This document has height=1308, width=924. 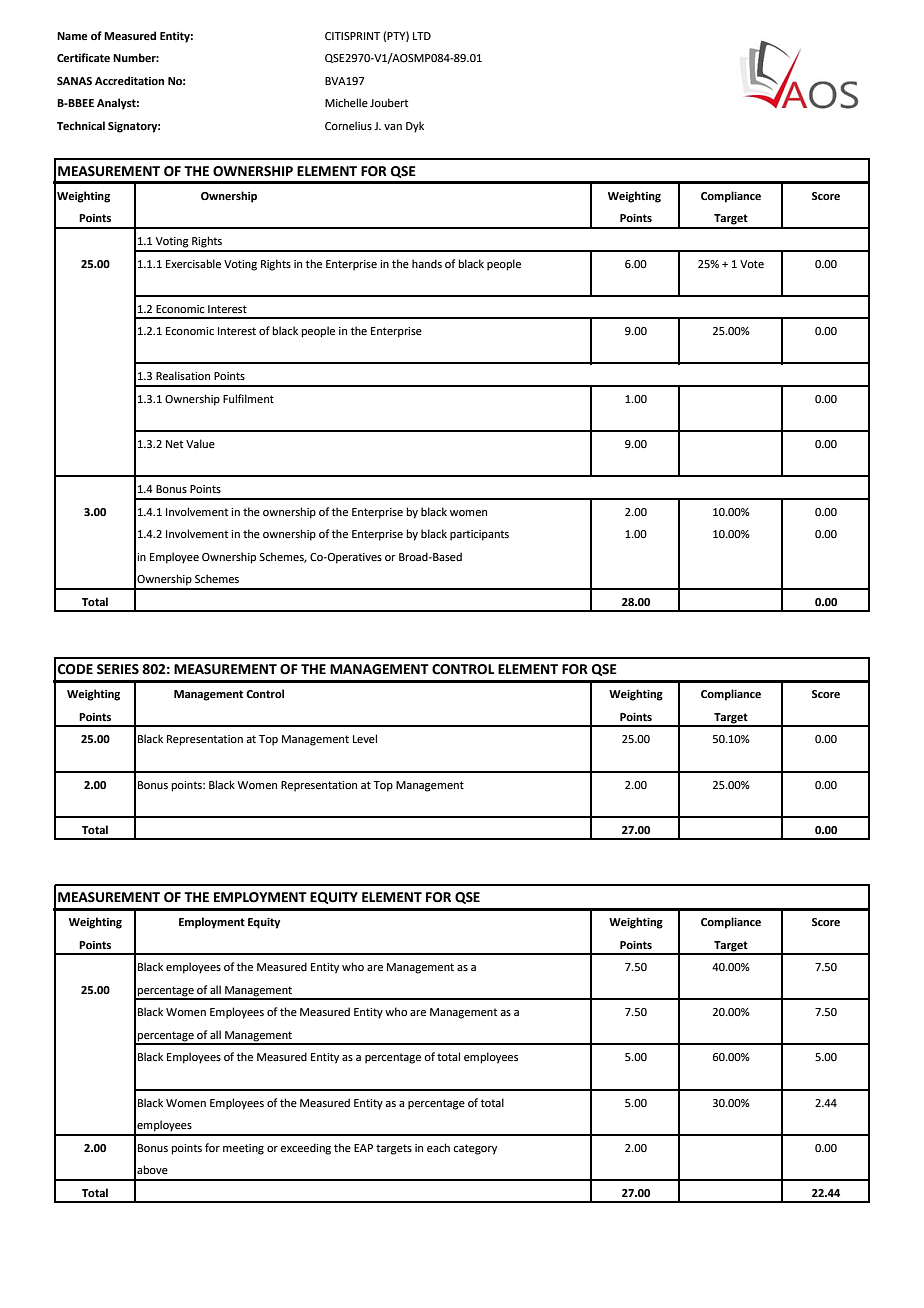 I want to click on SERIES, so click(x=118, y=669).
